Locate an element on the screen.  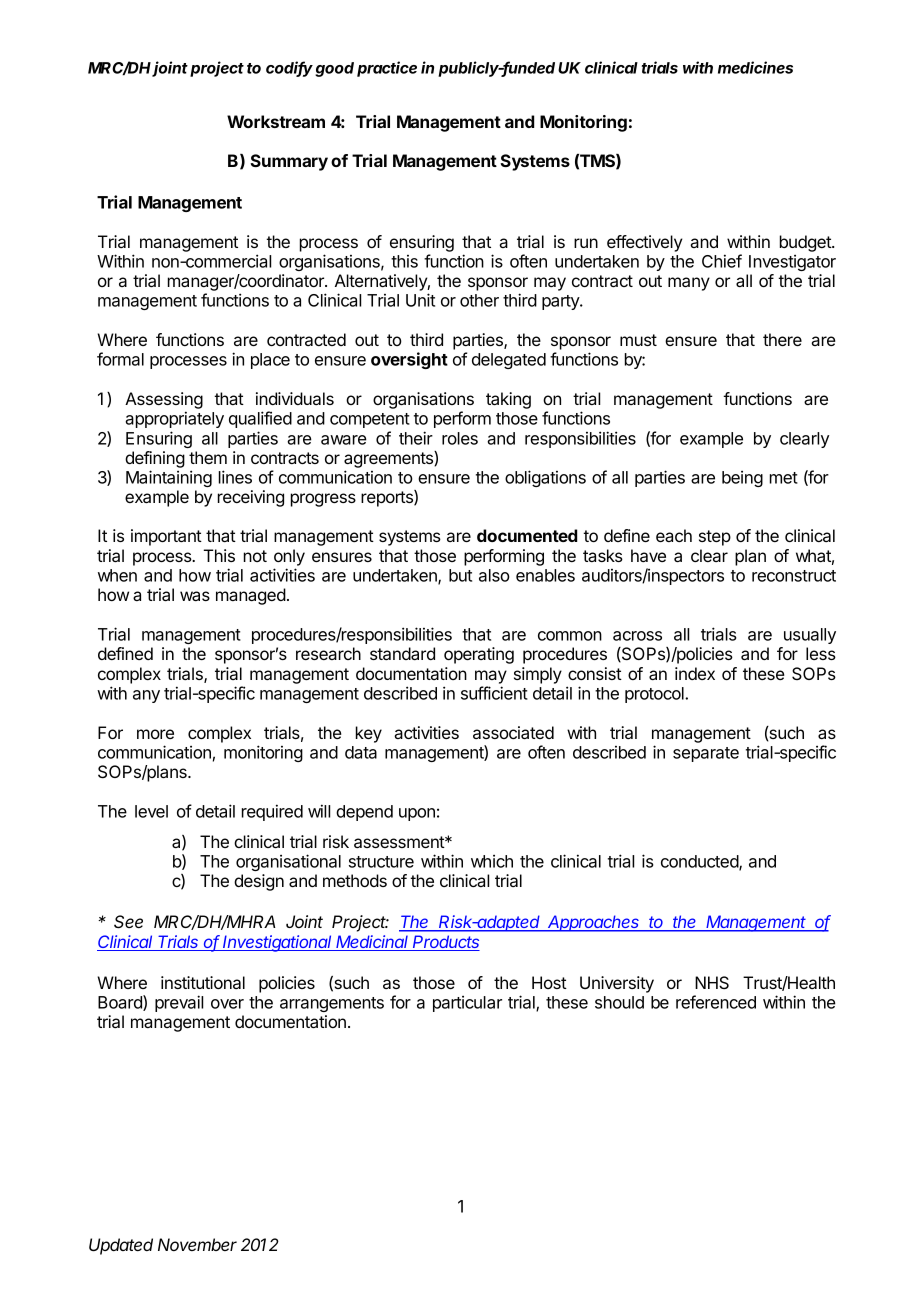
operating is located at coordinates (479, 655).
